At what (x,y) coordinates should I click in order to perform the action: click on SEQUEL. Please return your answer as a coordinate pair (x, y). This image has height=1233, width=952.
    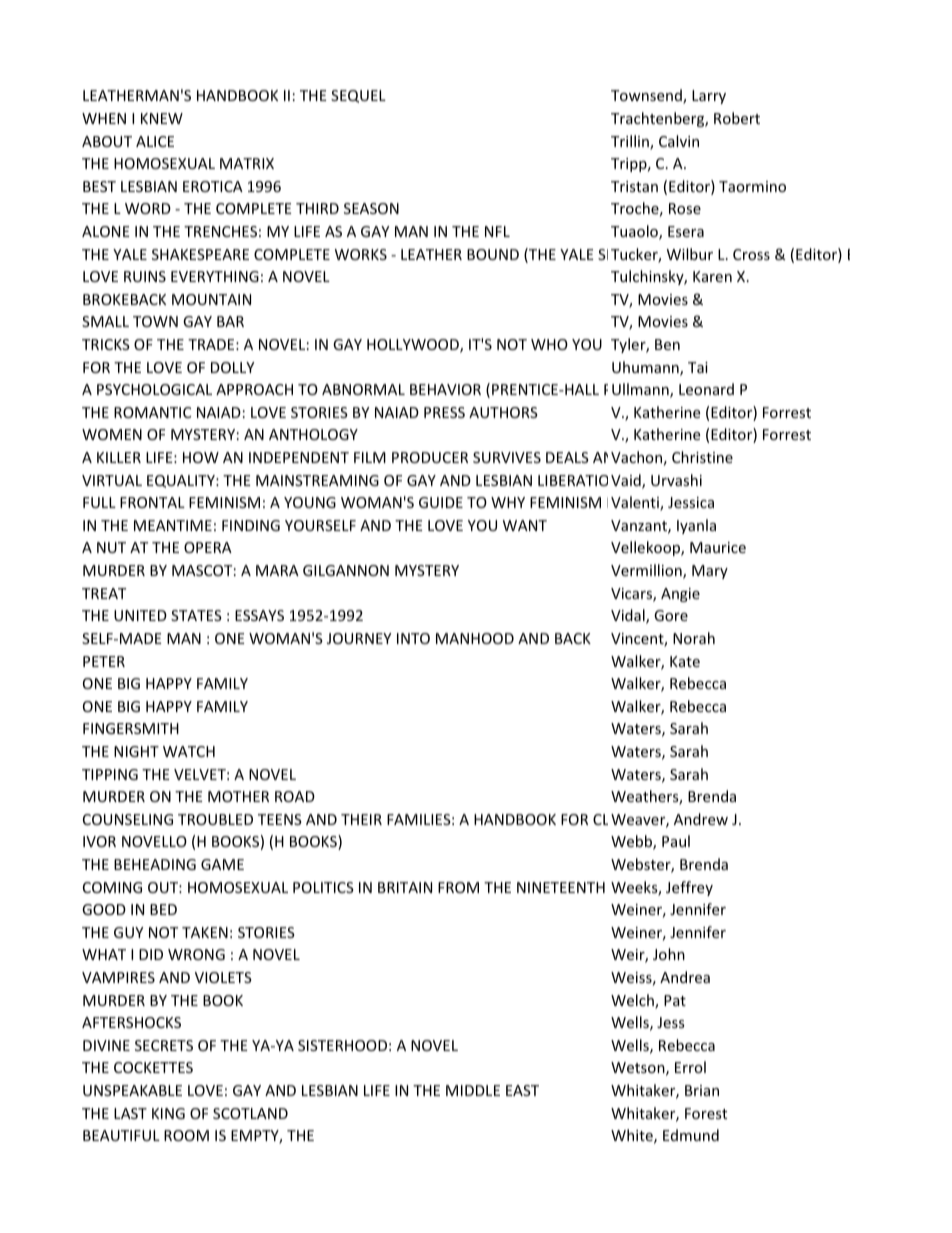
    Looking at the image, I should click on (358, 96).
